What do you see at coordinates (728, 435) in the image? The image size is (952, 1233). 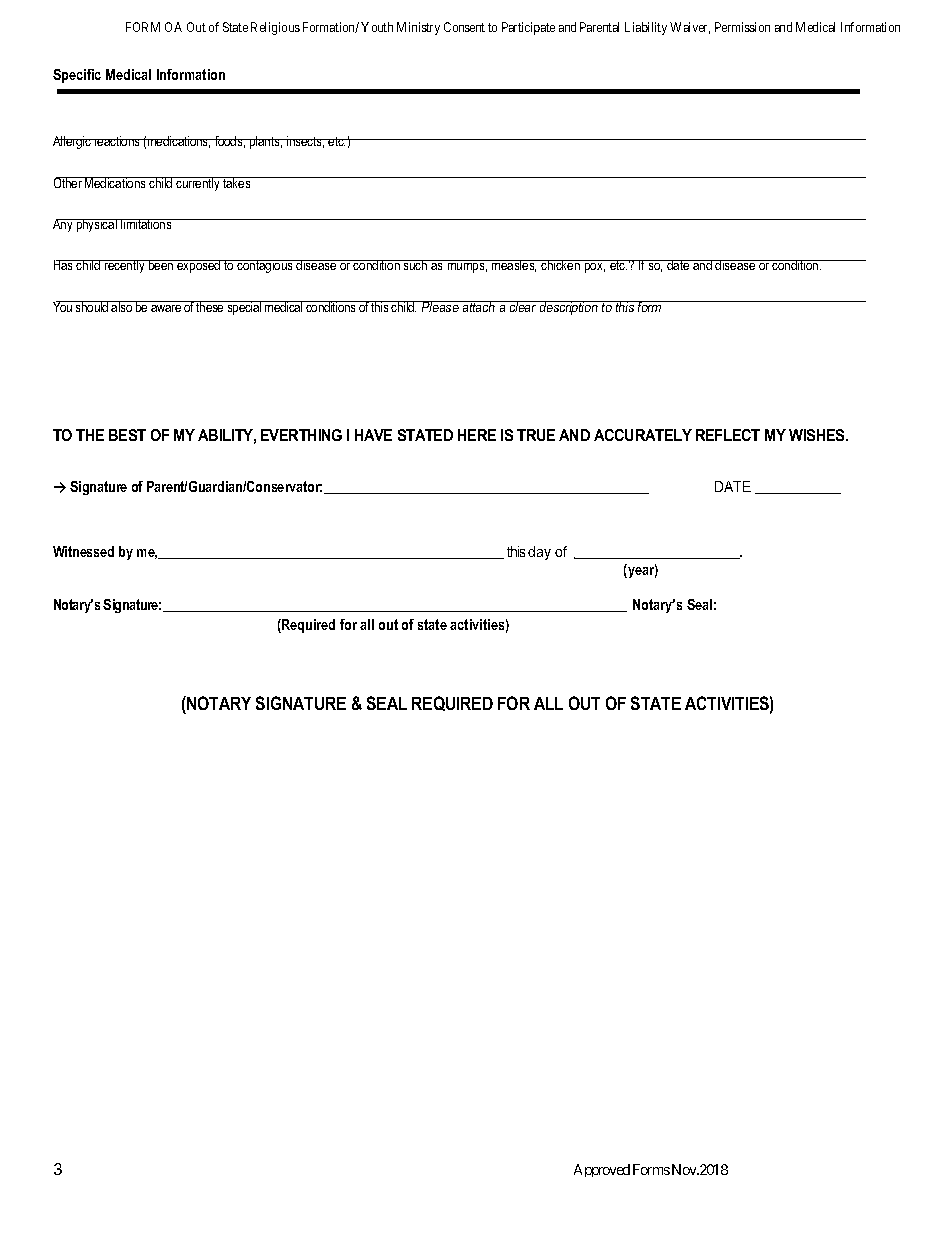 I see `REFLECT` at bounding box center [728, 435].
